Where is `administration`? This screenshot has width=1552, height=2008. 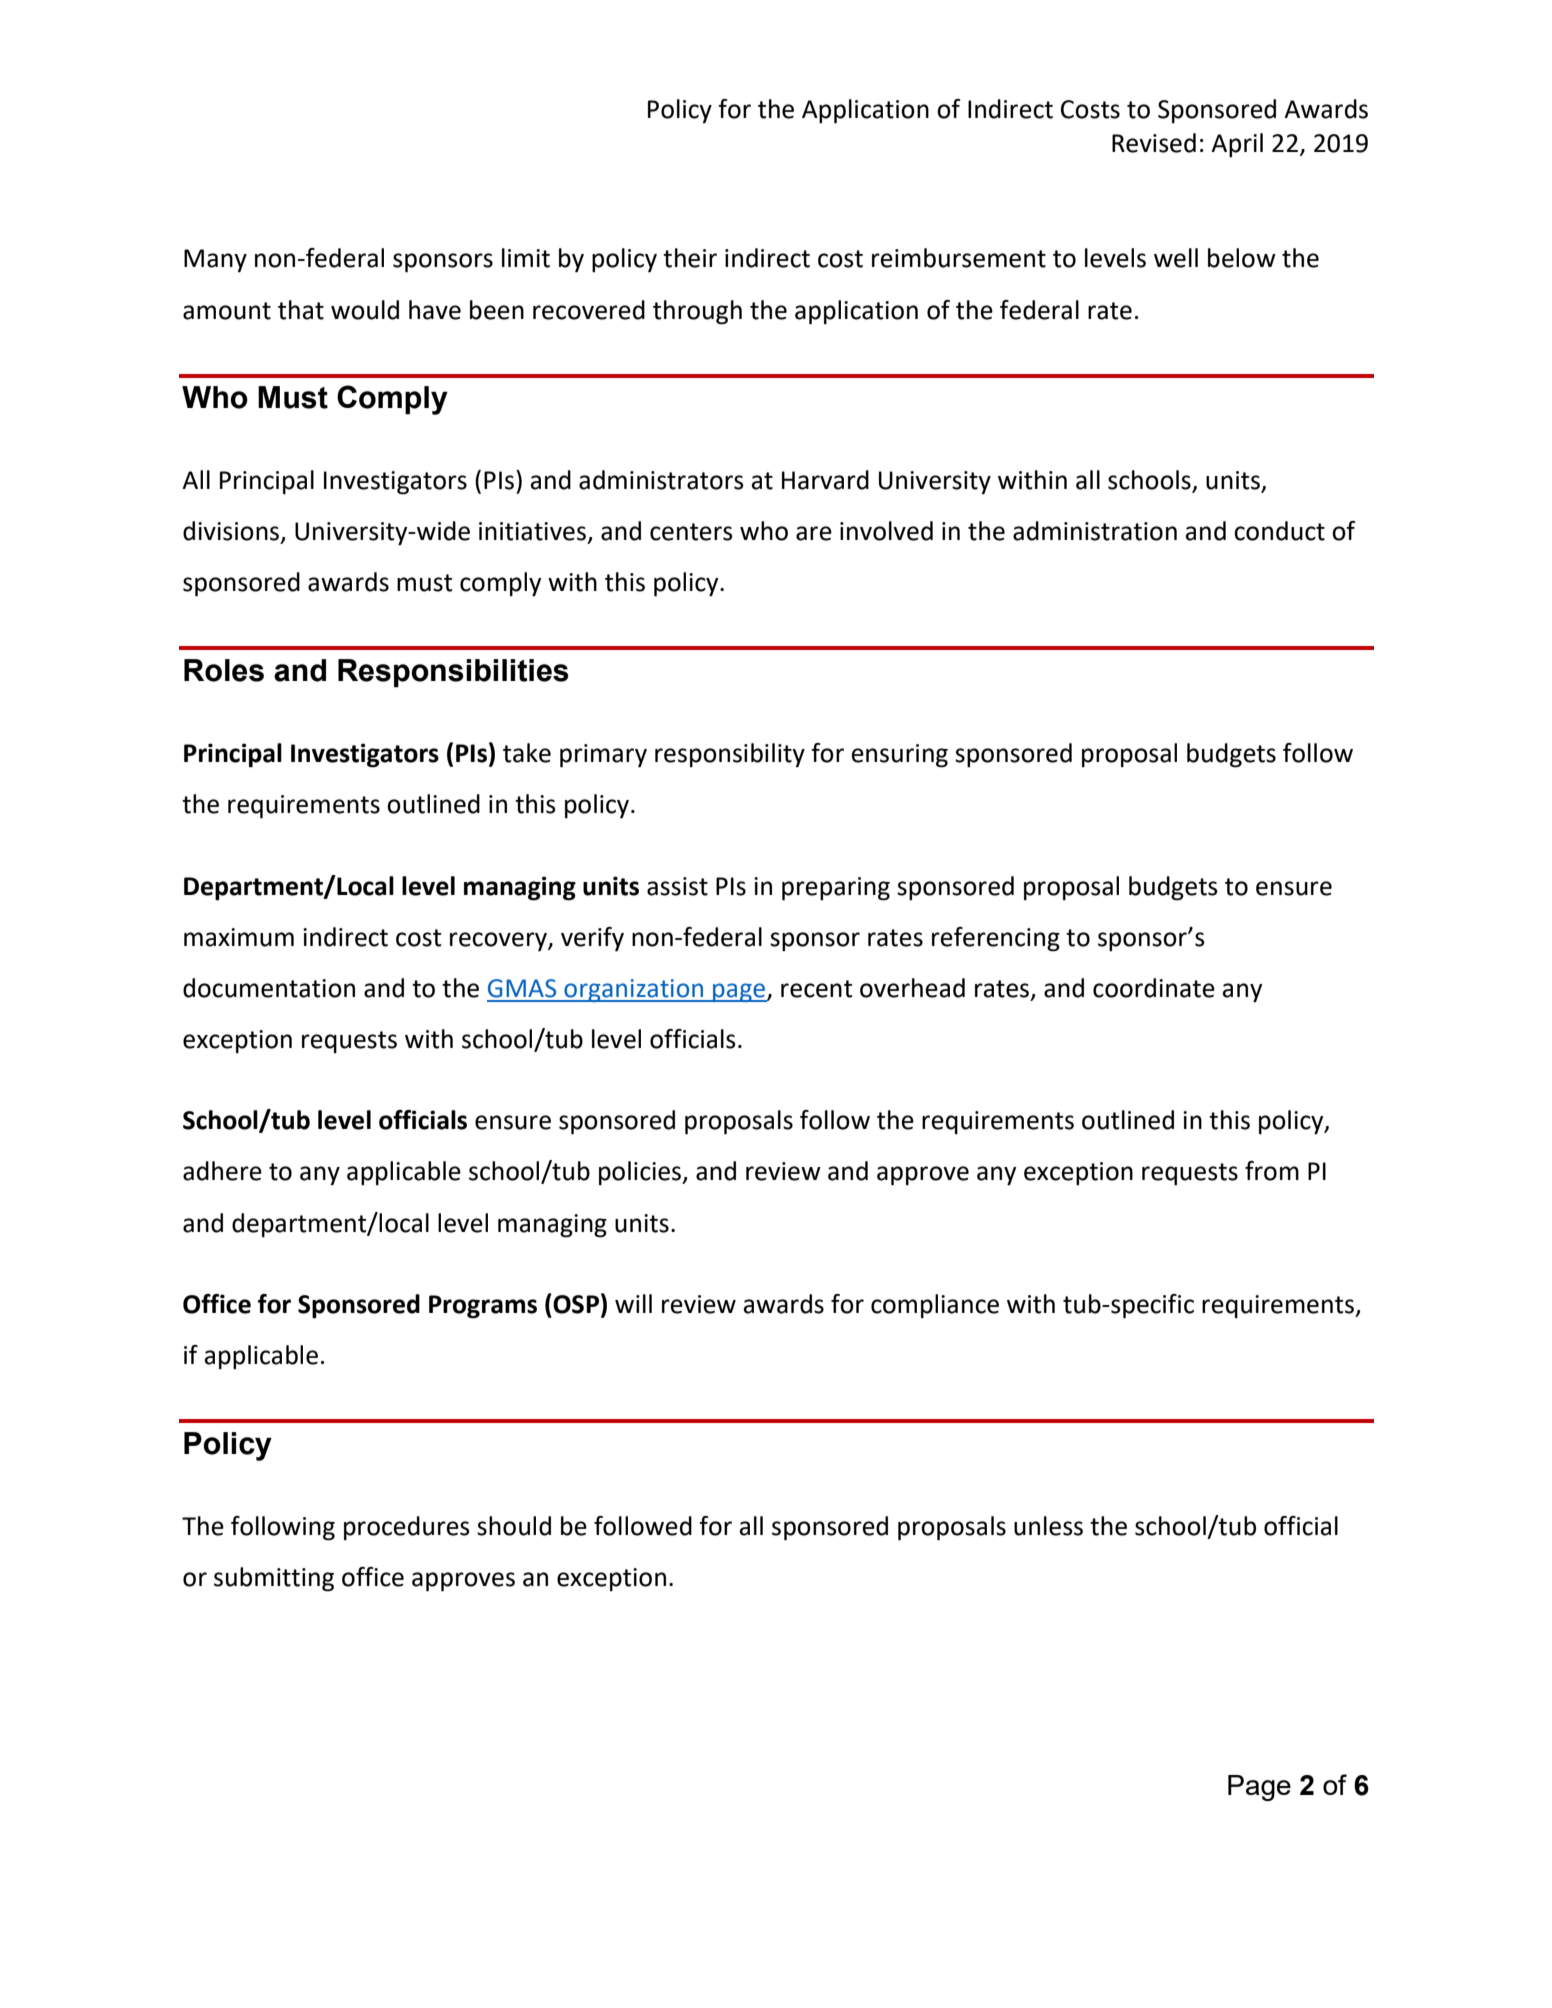 administration is located at coordinates (1095, 531).
